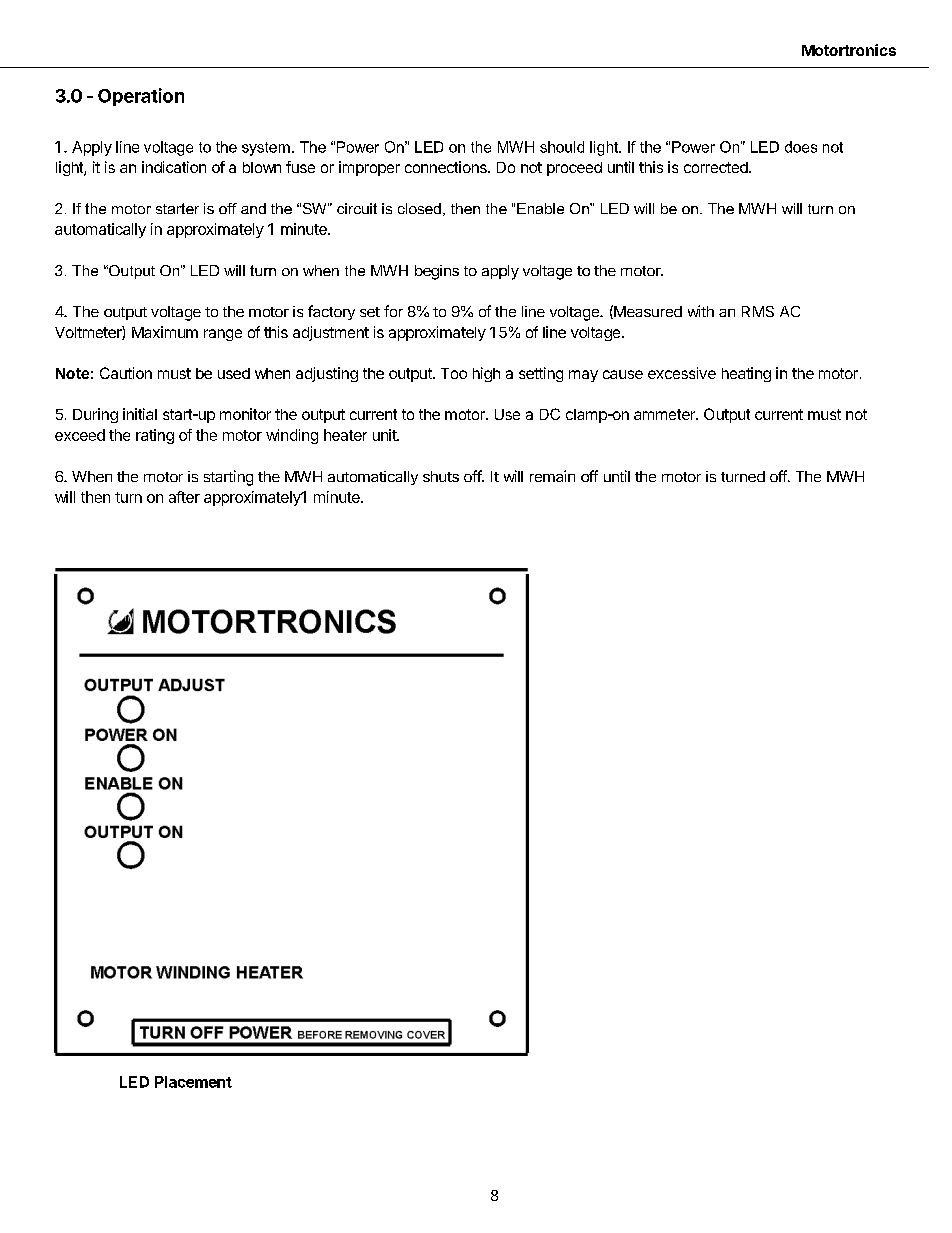  I want to click on after, so click(184, 497).
